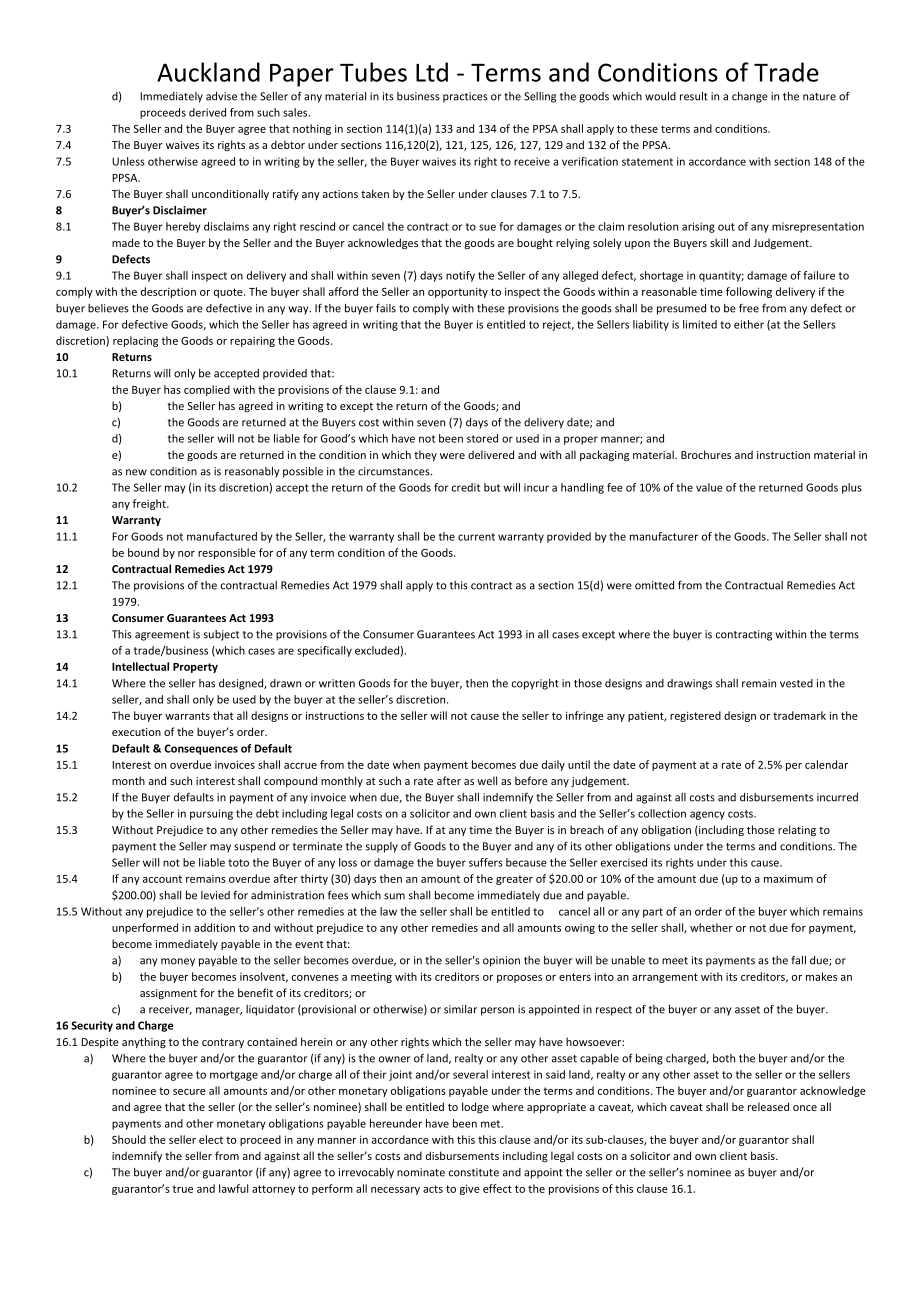  I want to click on subject, so click(221, 635).
